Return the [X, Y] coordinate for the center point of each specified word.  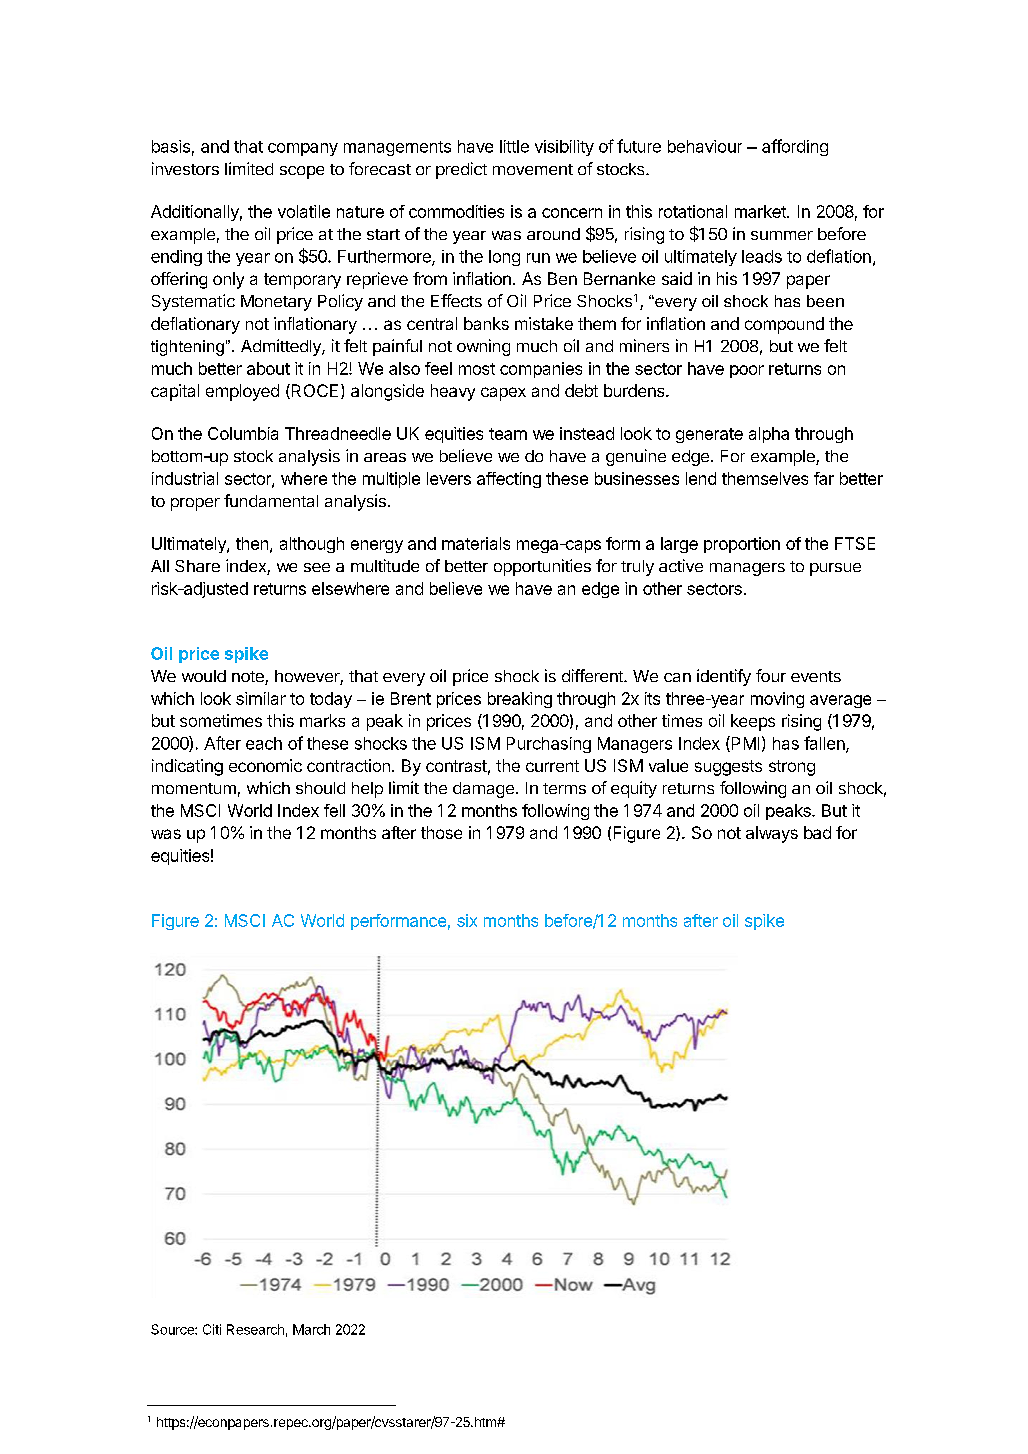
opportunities [542, 567]
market [761, 211]
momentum [194, 788]
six [467, 920]
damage [483, 790]
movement [533, 169]
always [772, 834]
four [771, 675]
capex [503, 394]
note [249, 678]
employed [242, 392]
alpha [769, 435]
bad [817, 832]
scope [302, 172]
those [441, 832]
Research [255, 1329]
